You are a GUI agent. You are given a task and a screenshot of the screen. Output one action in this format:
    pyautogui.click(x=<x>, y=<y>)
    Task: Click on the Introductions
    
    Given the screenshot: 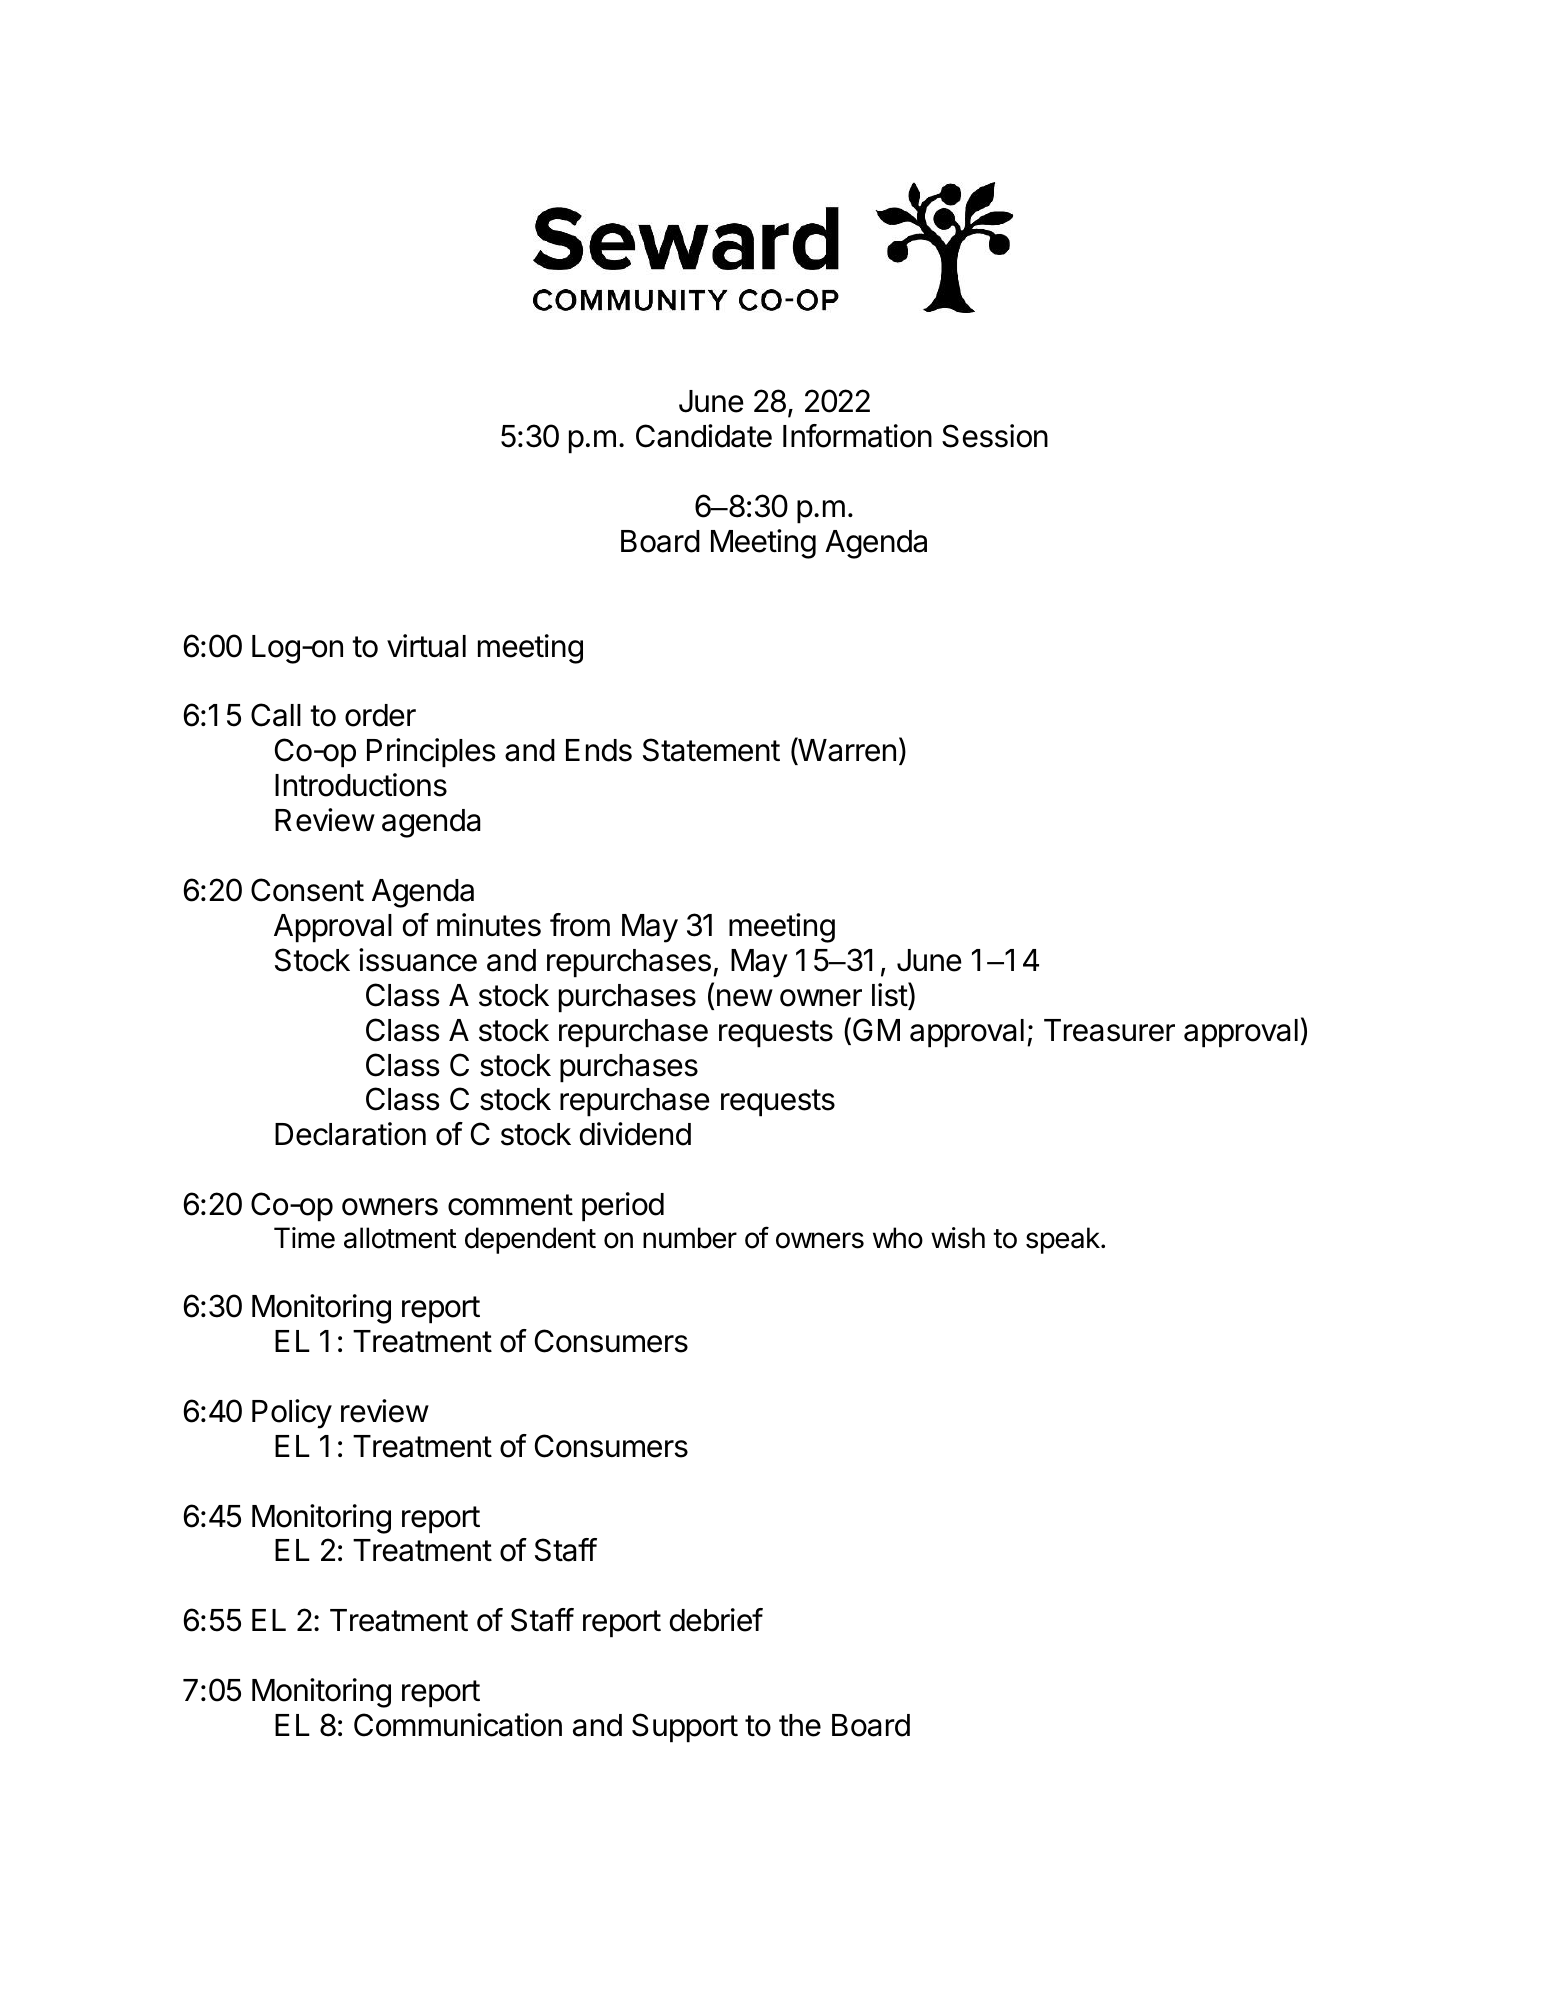 What is the action you would take?
    pyautogui.click(x=361, y=785)
